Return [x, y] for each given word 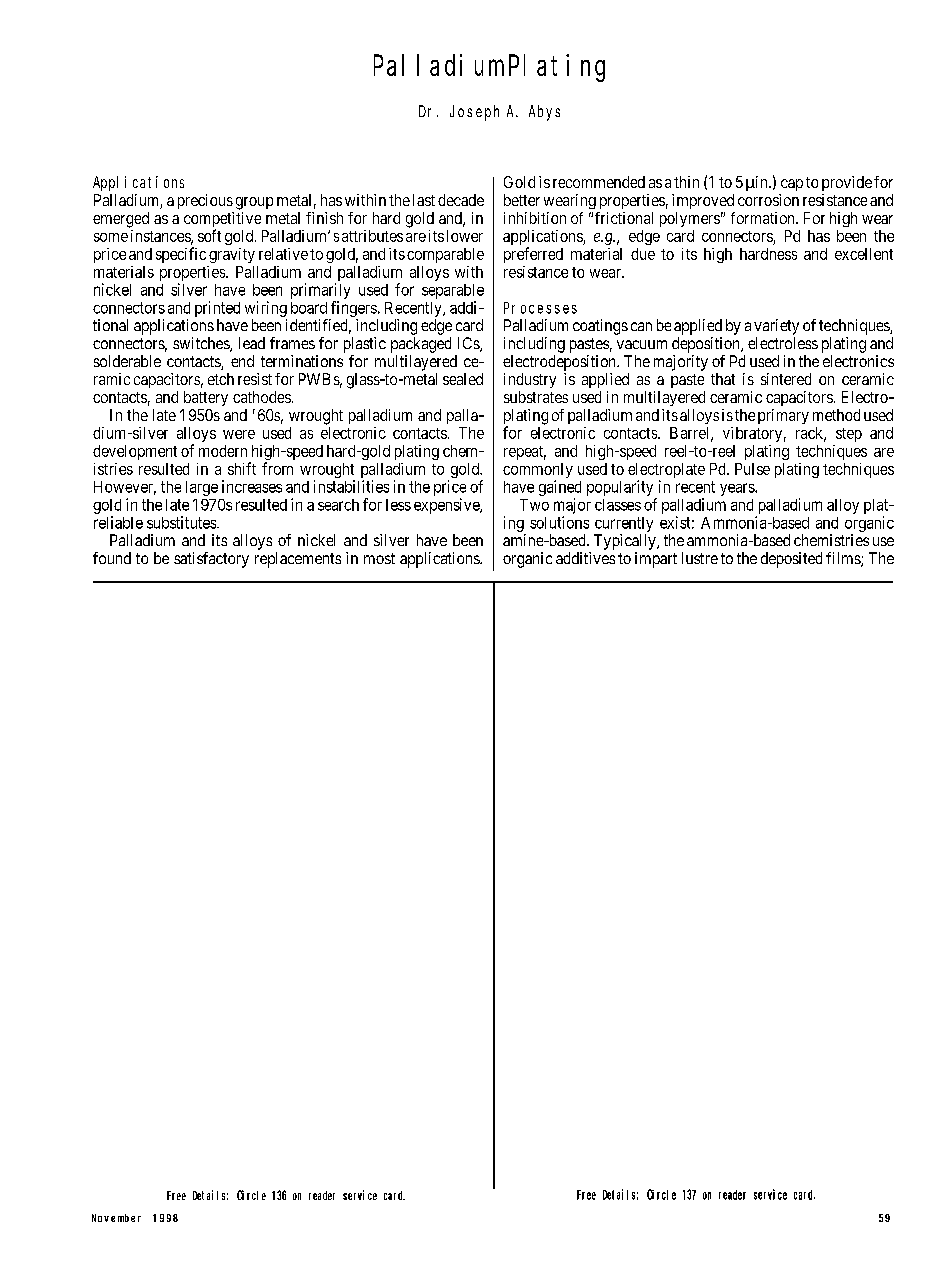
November [116, 1218]
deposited [791, 560]
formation [764, 218]
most [379, 558]
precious [205, 201]
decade [461, 200]
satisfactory [211, 560]
